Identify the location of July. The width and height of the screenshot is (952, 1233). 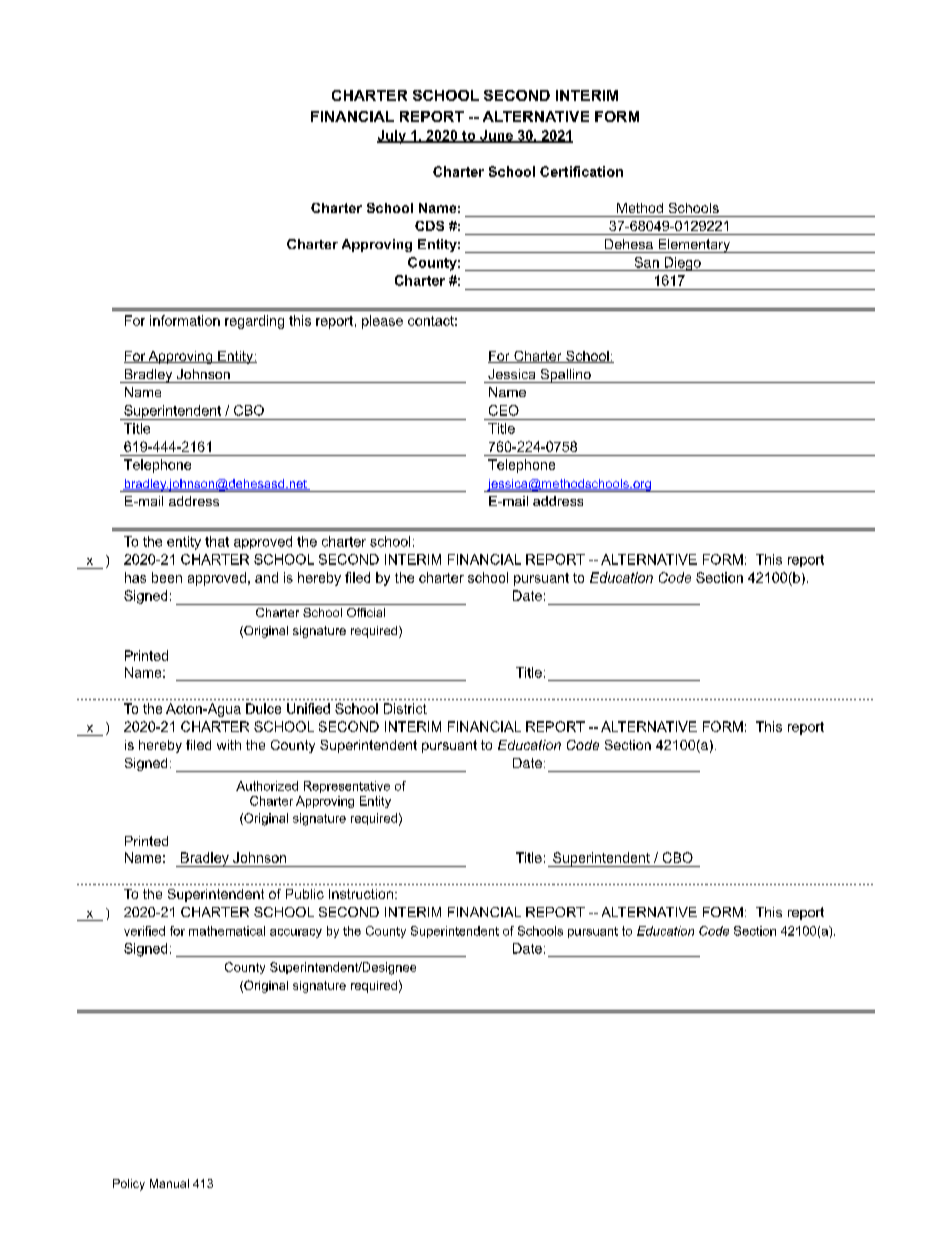
(392, 137).
